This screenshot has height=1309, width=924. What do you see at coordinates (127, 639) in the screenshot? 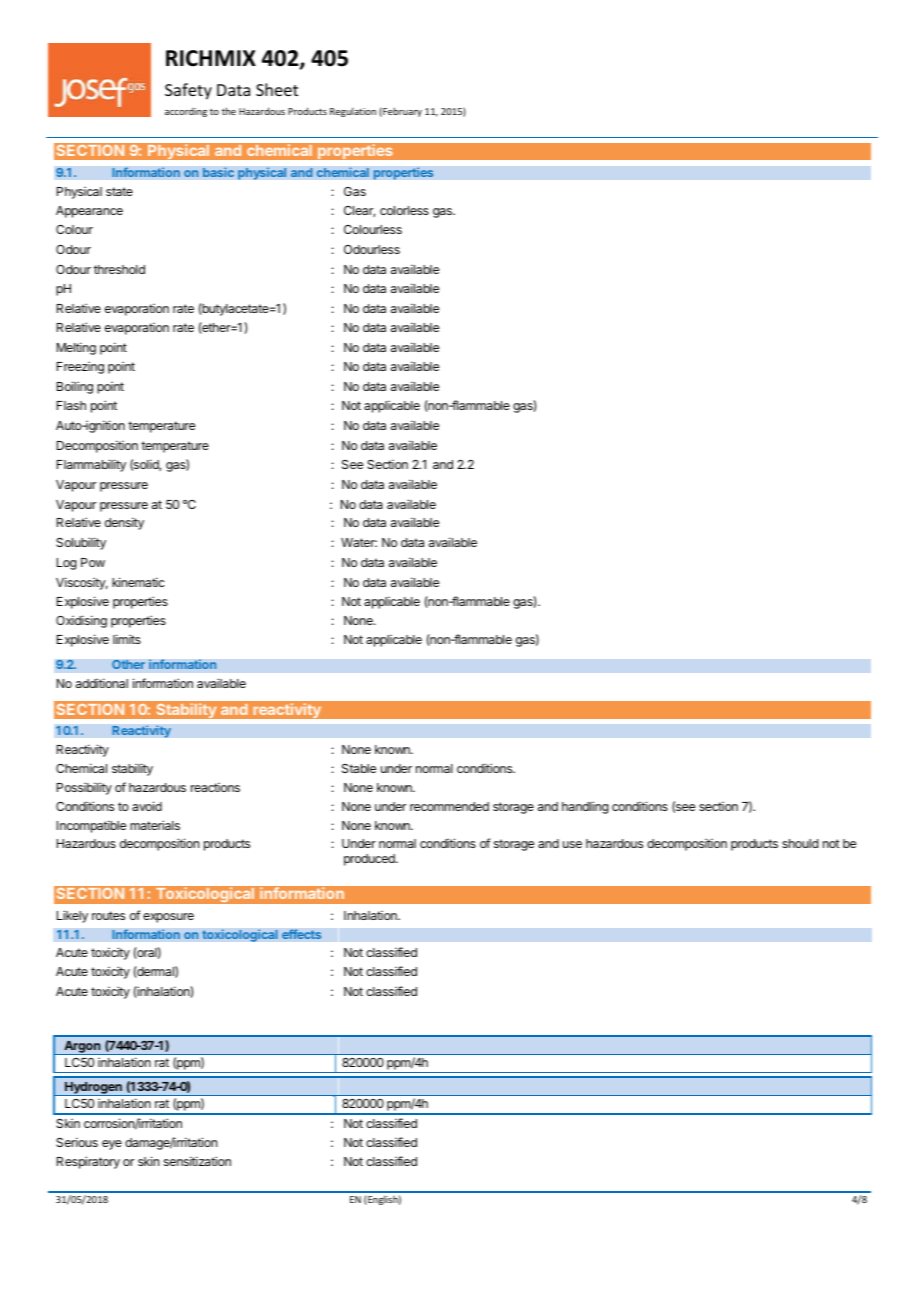
I see `limits` at bounding box center [127, 639].
